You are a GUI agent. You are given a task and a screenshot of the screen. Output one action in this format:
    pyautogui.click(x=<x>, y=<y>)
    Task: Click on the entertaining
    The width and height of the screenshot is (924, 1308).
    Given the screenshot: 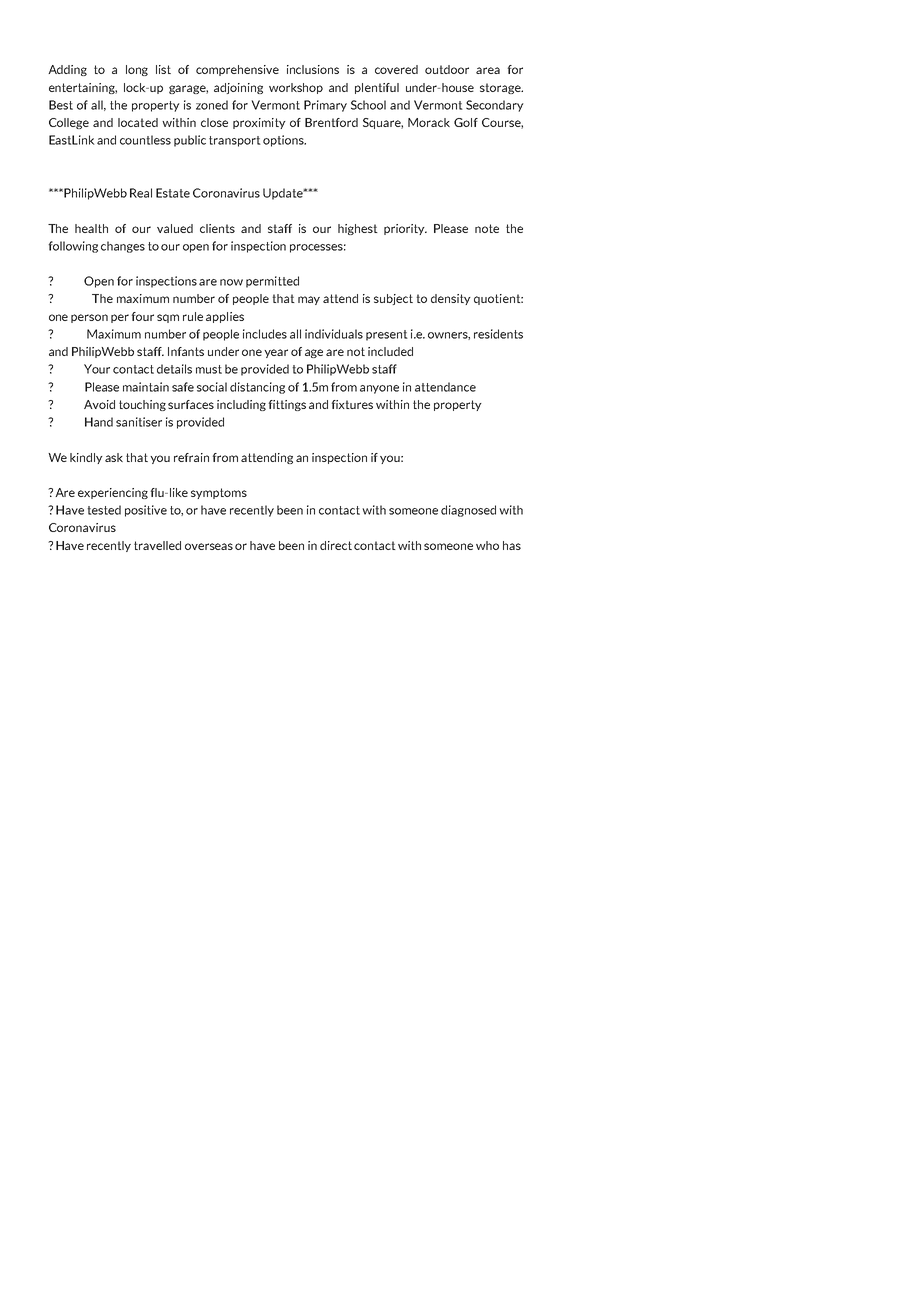 What is the action you would take?
    pyautogui.click(x=83, y=88)
